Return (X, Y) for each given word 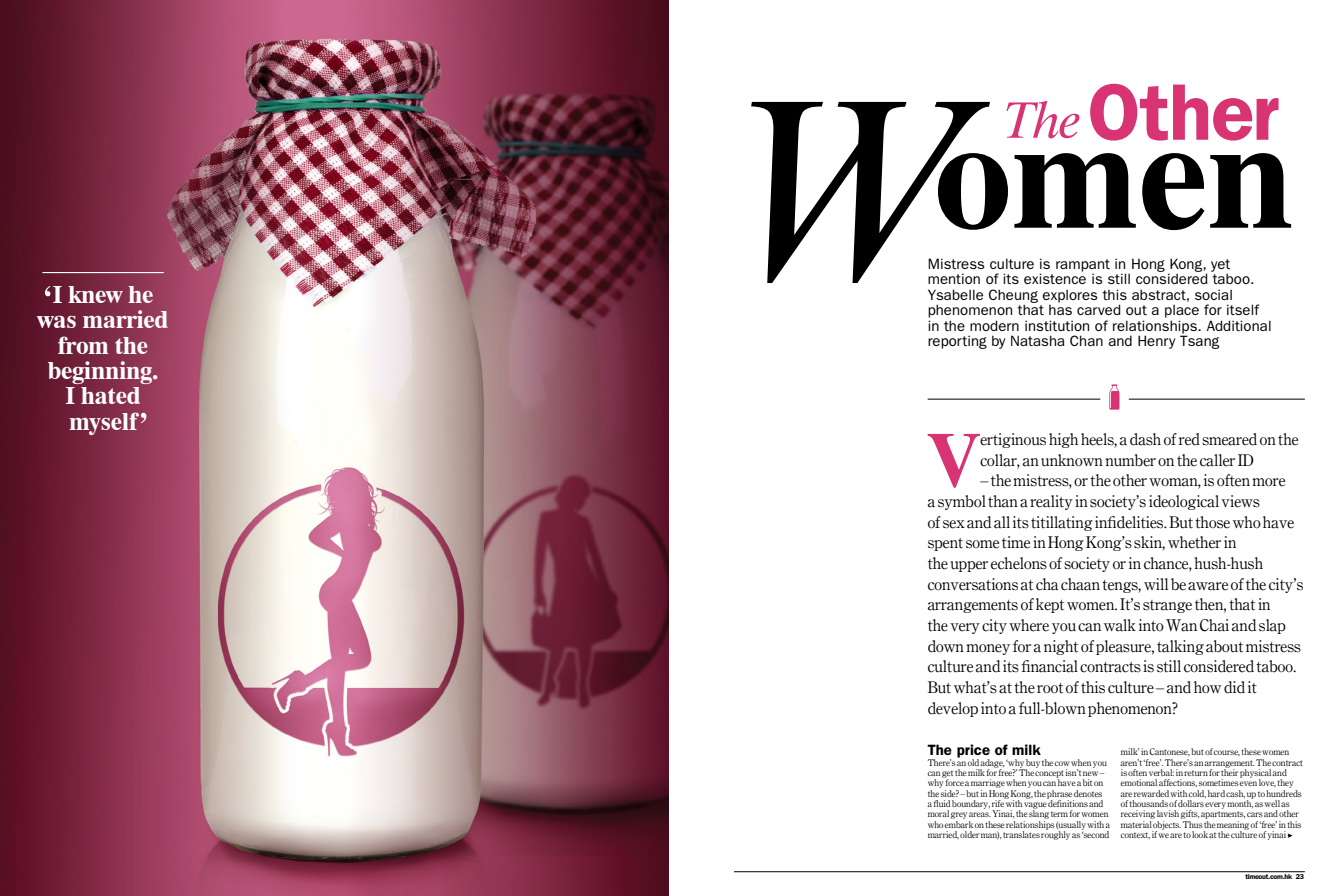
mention (954, 278)
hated (110, 395)
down (946, 646)
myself (104, 423)
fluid (941, 803)
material (1137, 823)
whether (1194, 542)
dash (1145, 439)
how (1207, 687)
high (1063, 440)
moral (938, 813)
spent (945, 544)
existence (1055, 278)
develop (953, 709)
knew (95, 294)
